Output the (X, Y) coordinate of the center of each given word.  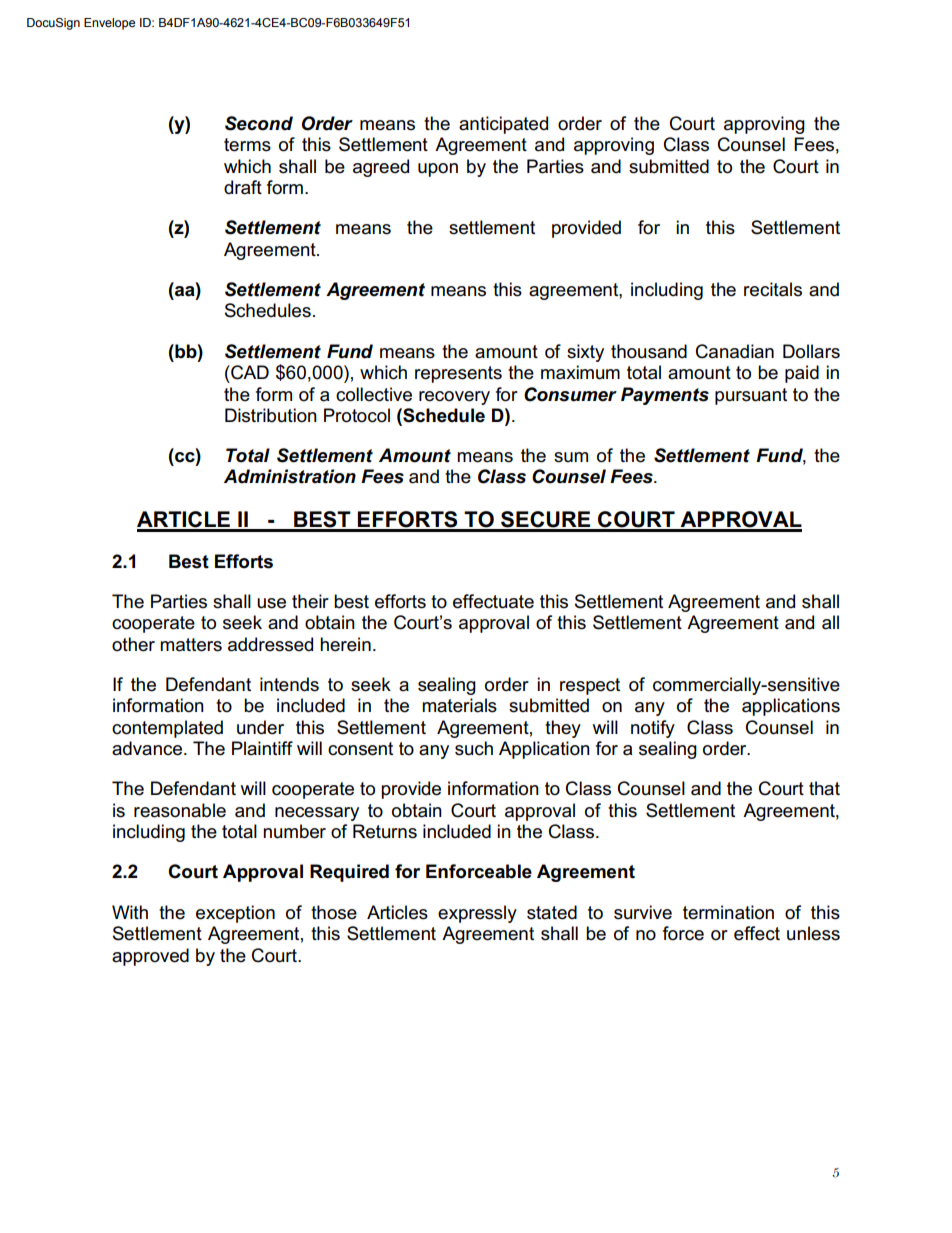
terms (247, 145)
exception (235, 914)
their (310, 601)
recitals (773, 289)
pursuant (751, 396)
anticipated (503, 125)
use (271, 603)
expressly (477, 914)
